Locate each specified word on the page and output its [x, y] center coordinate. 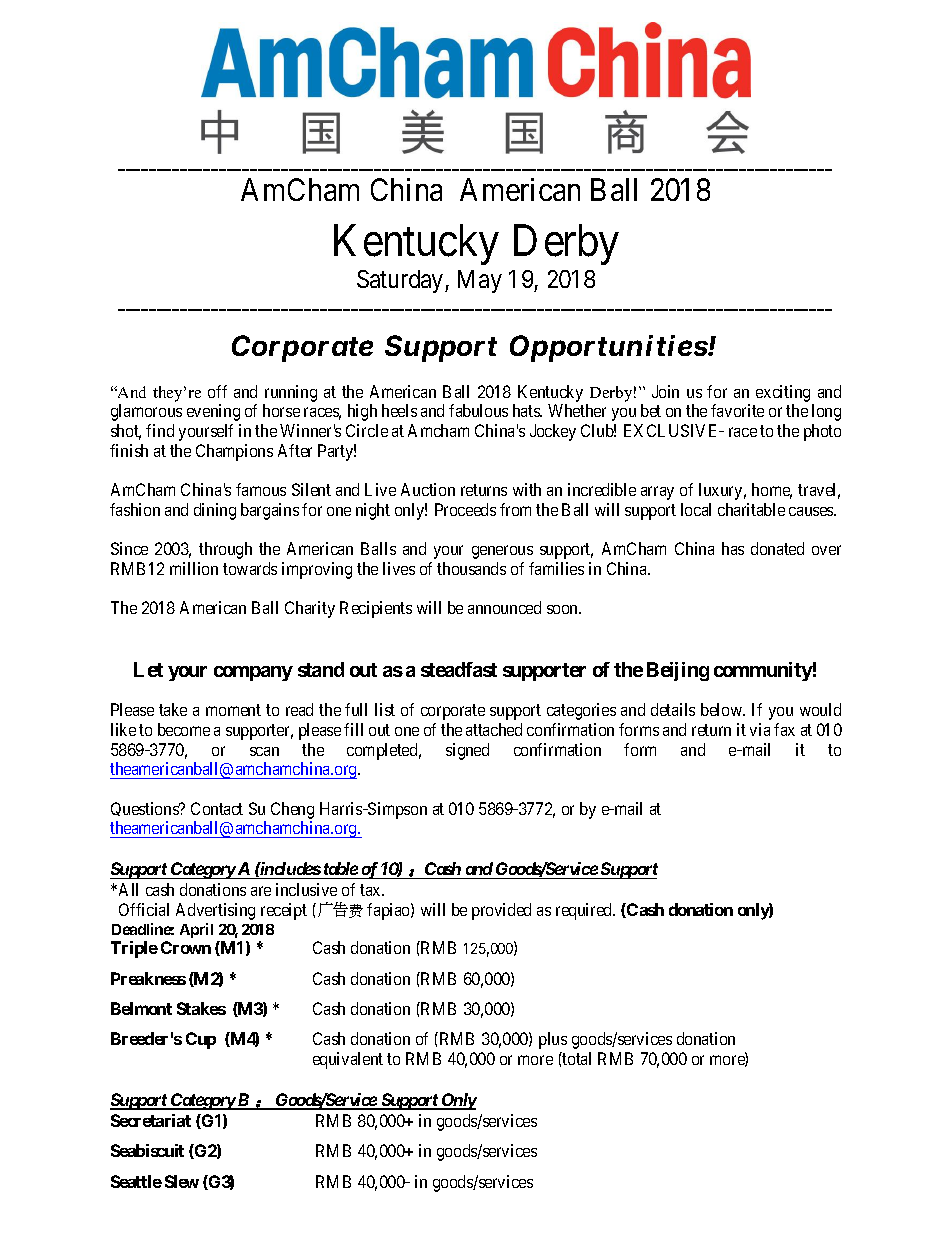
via [760, 729]
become [184, 729]
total [576, 1058]
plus [553, 1040]
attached [494, 729]
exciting [783, 393]
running [291, 393]
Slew [182, 1181]
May [480, 281]
